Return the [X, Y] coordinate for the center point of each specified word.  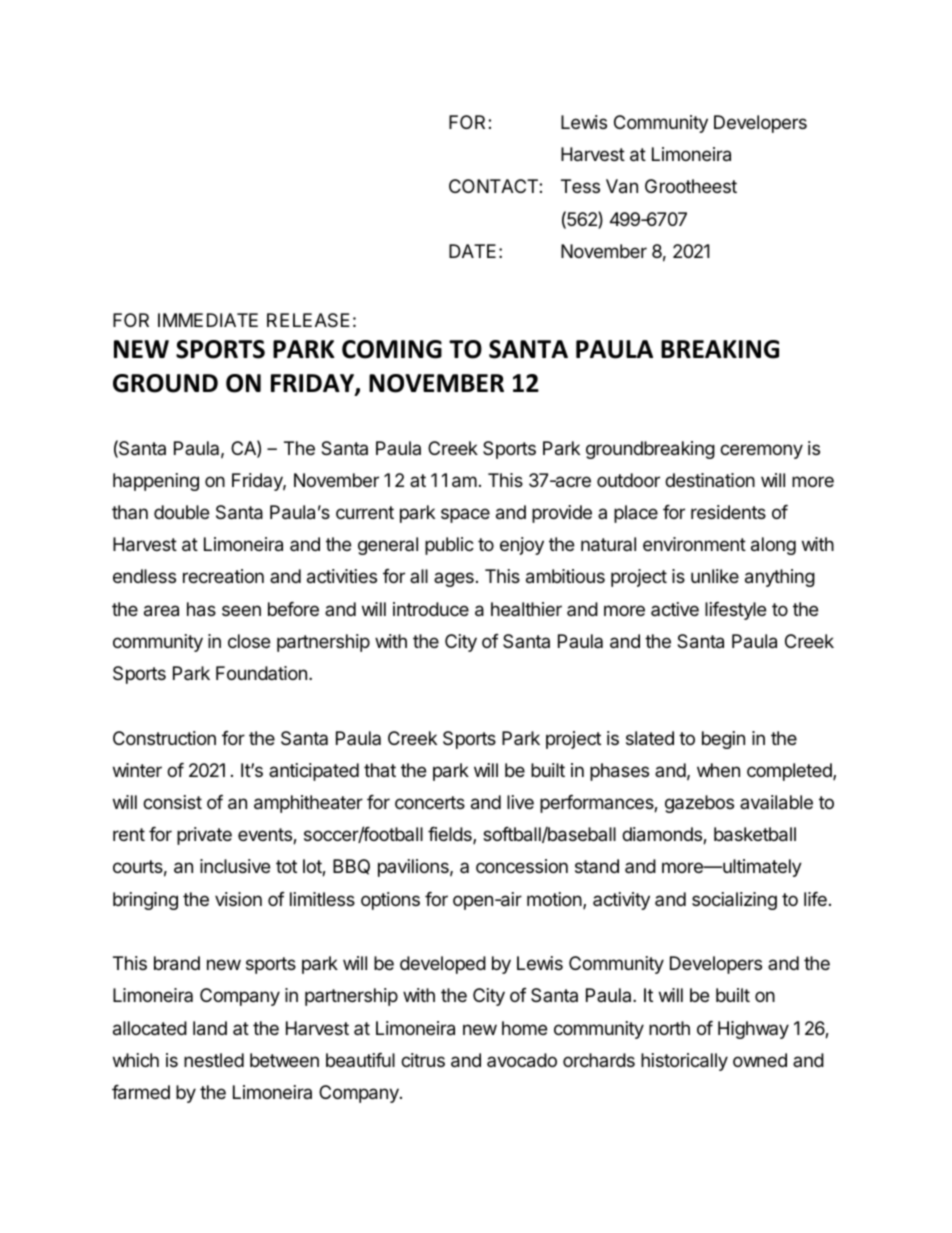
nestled [214, 1060]
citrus [423, 1060]
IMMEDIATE [208, 320]
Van [622, 186]
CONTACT [494, 186]
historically [684, 1062]
